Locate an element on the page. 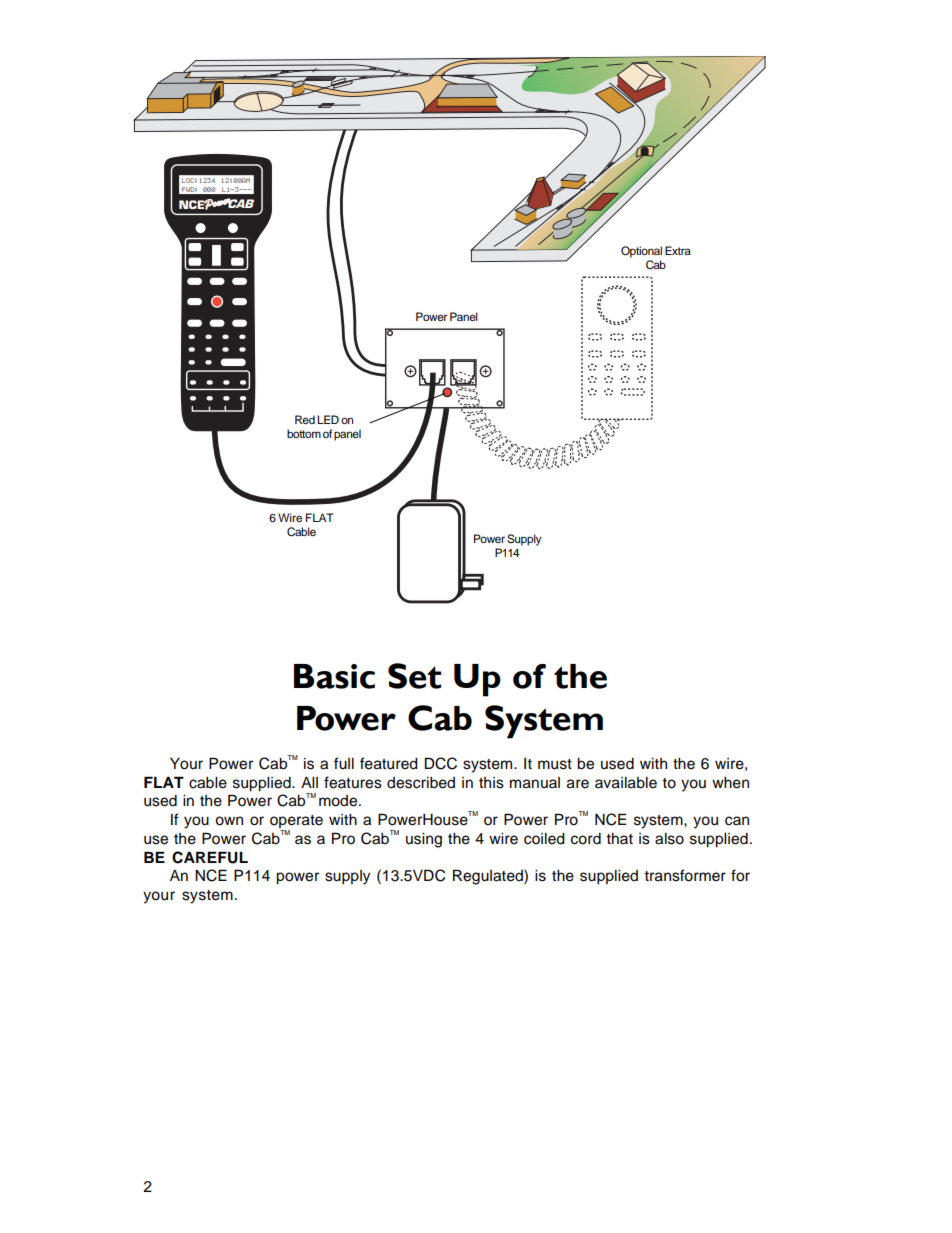 The height and width of the document is (1233, 952). when is located at coordinates (730, 783).
